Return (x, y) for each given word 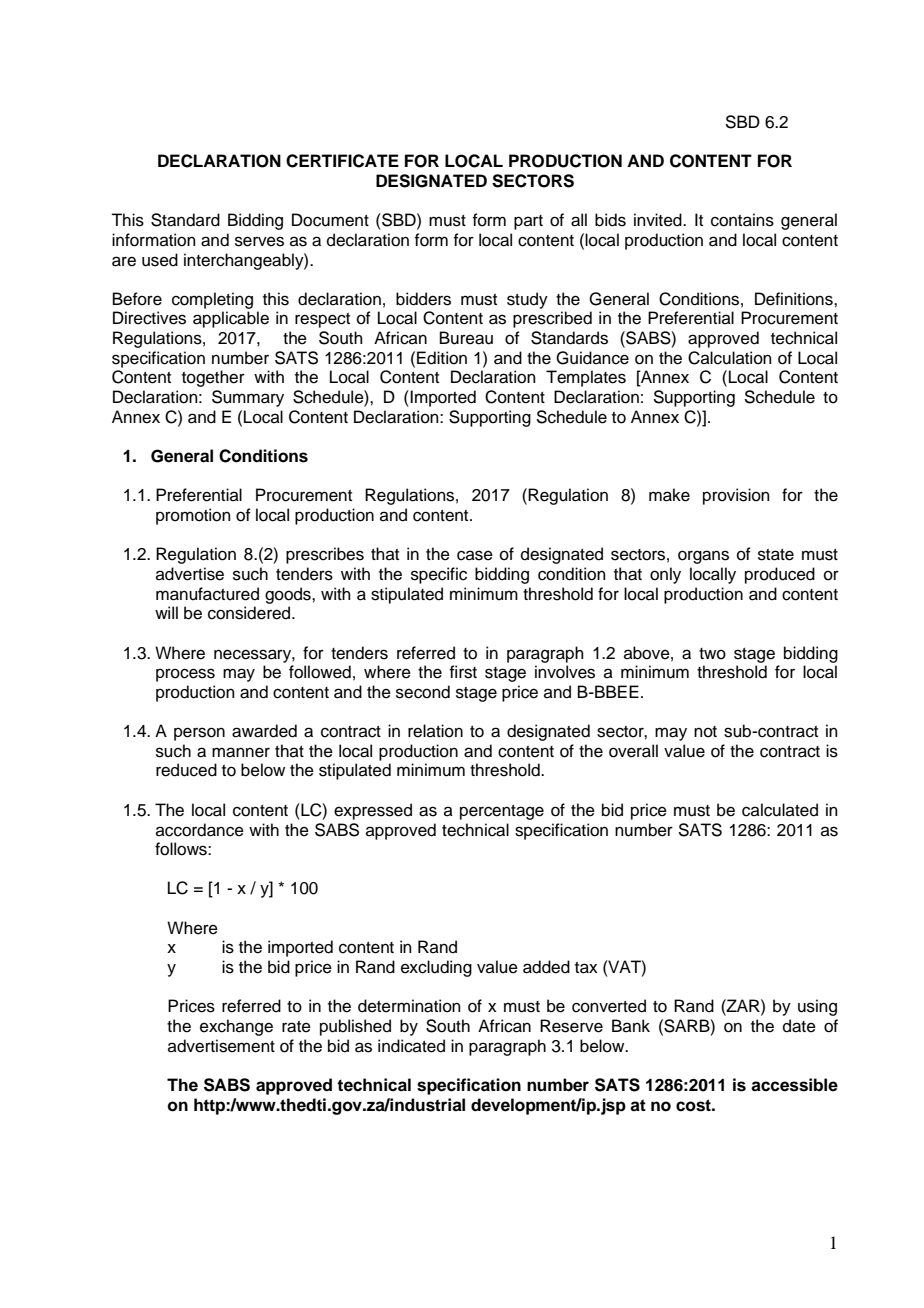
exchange (236, 1027)
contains (742, 220)
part (528, 222)
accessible (794, 1085)
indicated (411, 1046)
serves (259, 241)
